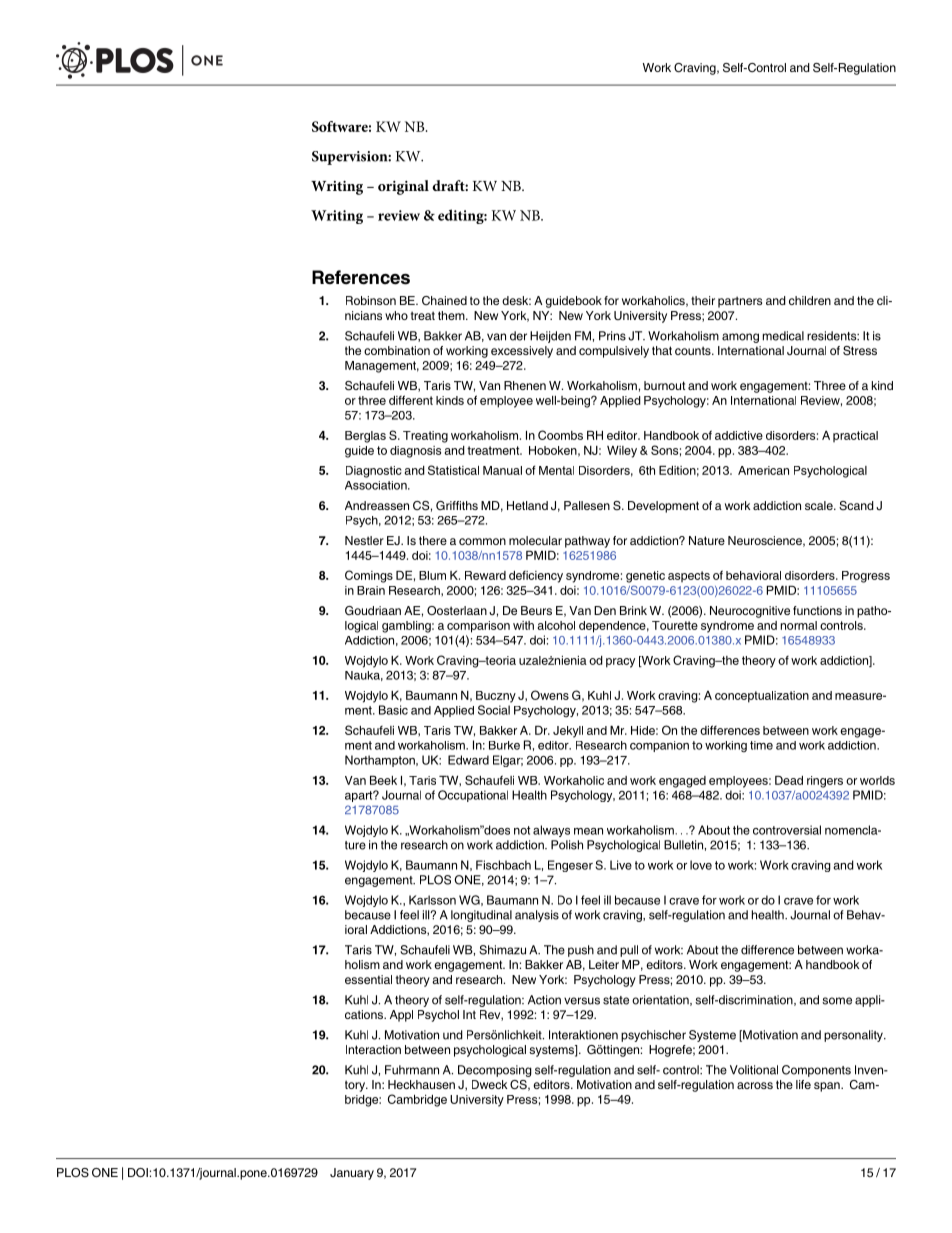  Describe the element at coordinates (787, 830) in the document. I see `controversial` at that location.
